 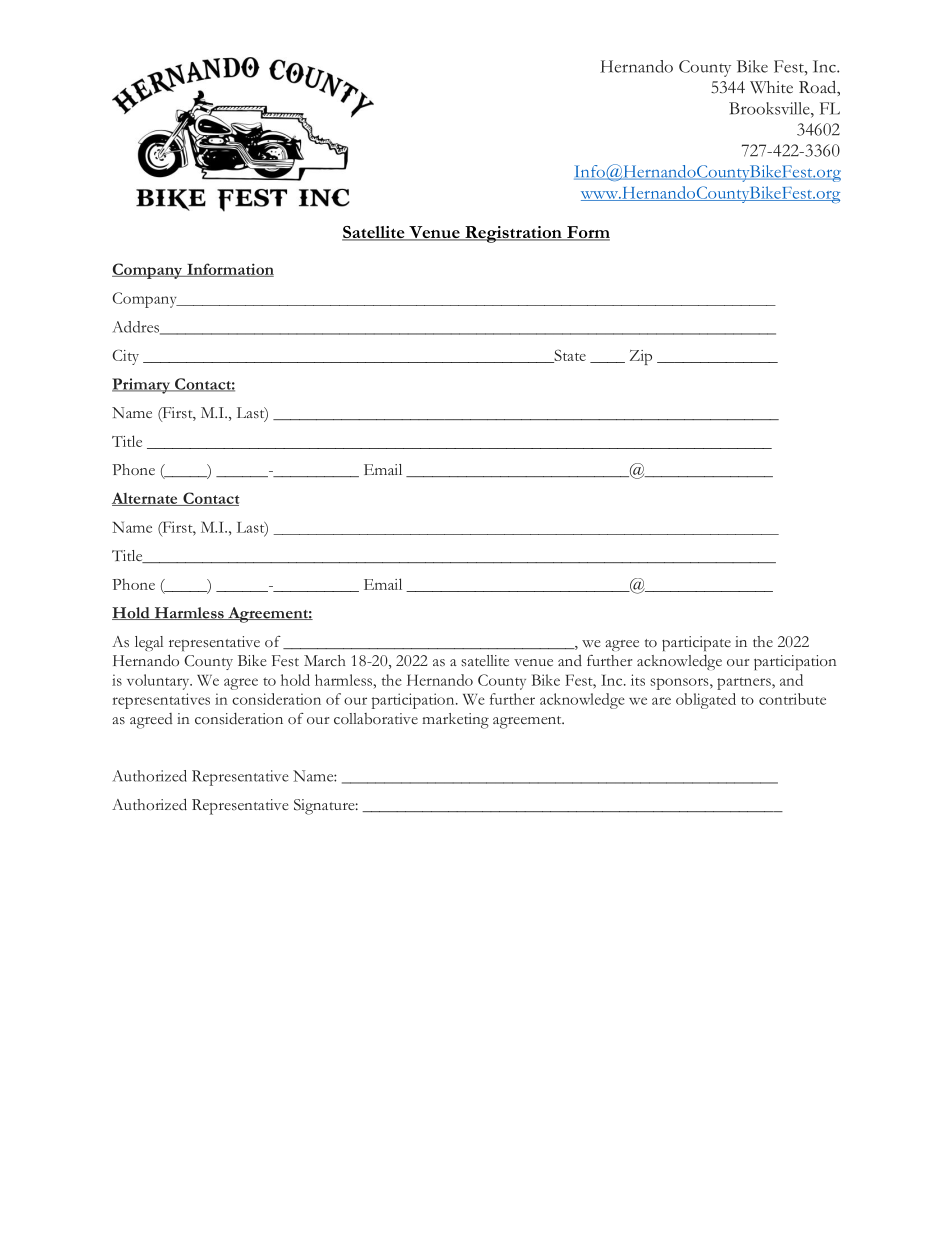 I want to click on Primary, so click(x=142, y=386).
